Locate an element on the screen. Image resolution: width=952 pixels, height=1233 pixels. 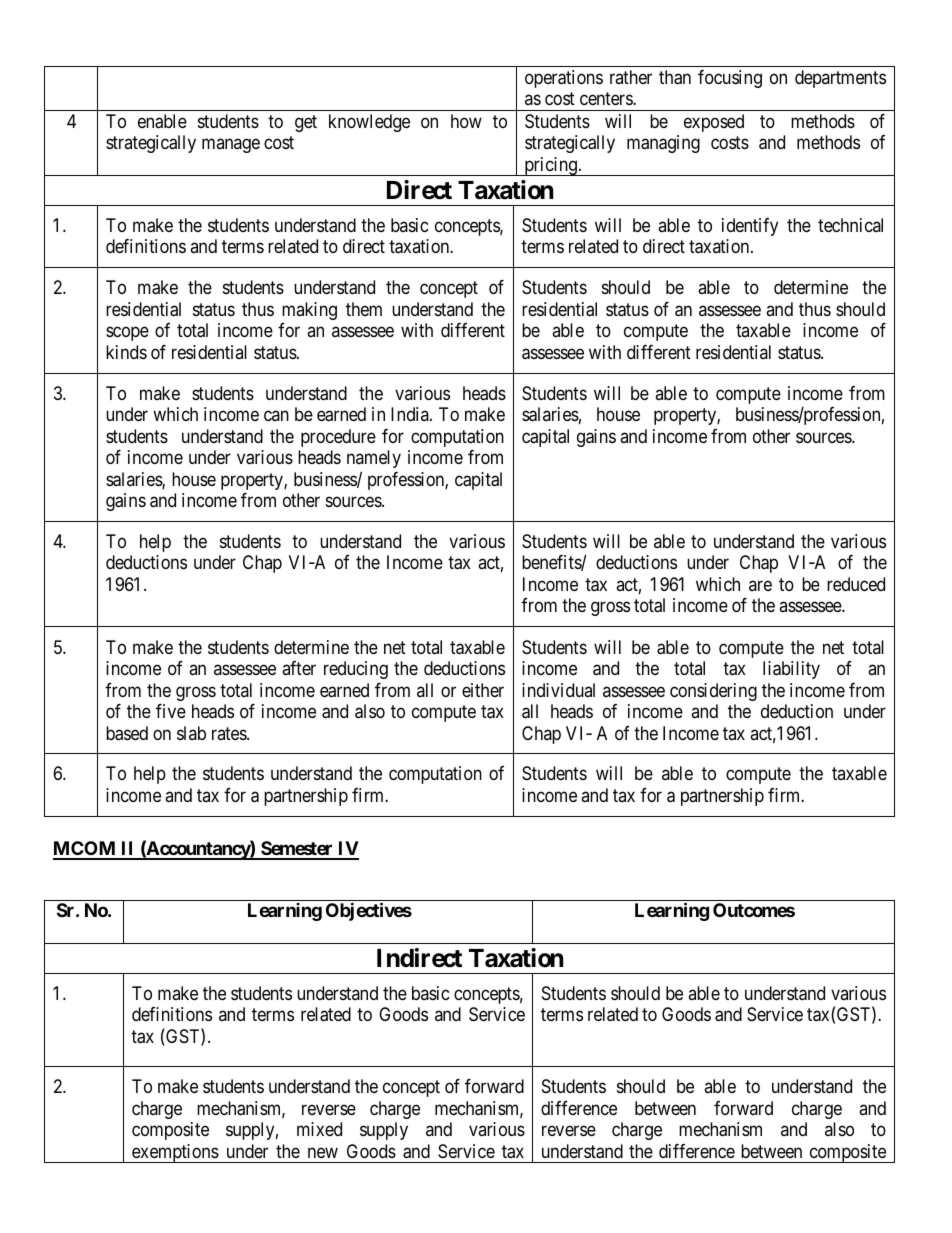
individual is located at coordinates (558, 690).
